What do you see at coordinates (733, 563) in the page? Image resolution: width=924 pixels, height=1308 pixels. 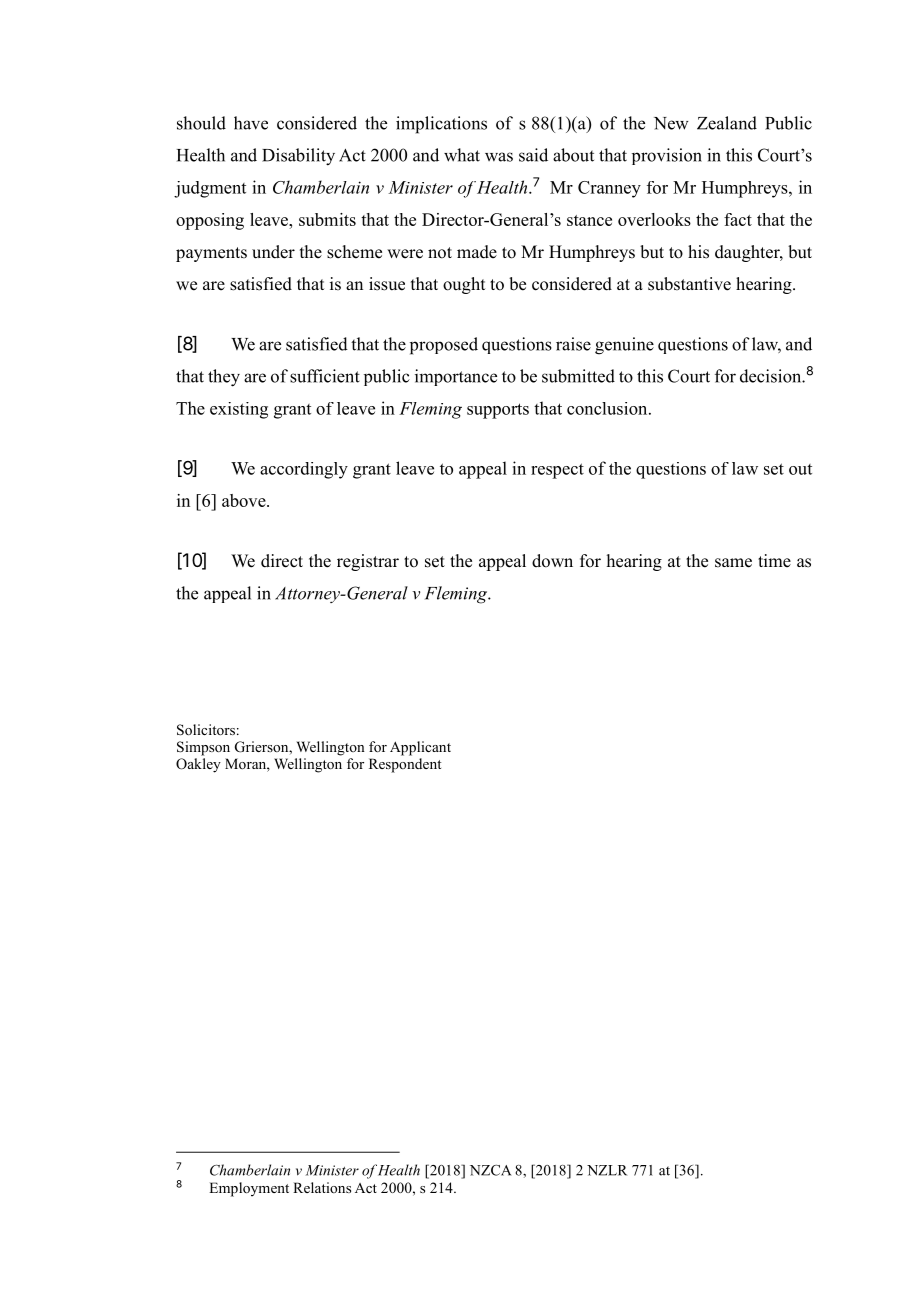 I see `same` at bounding box center [733, 563].
